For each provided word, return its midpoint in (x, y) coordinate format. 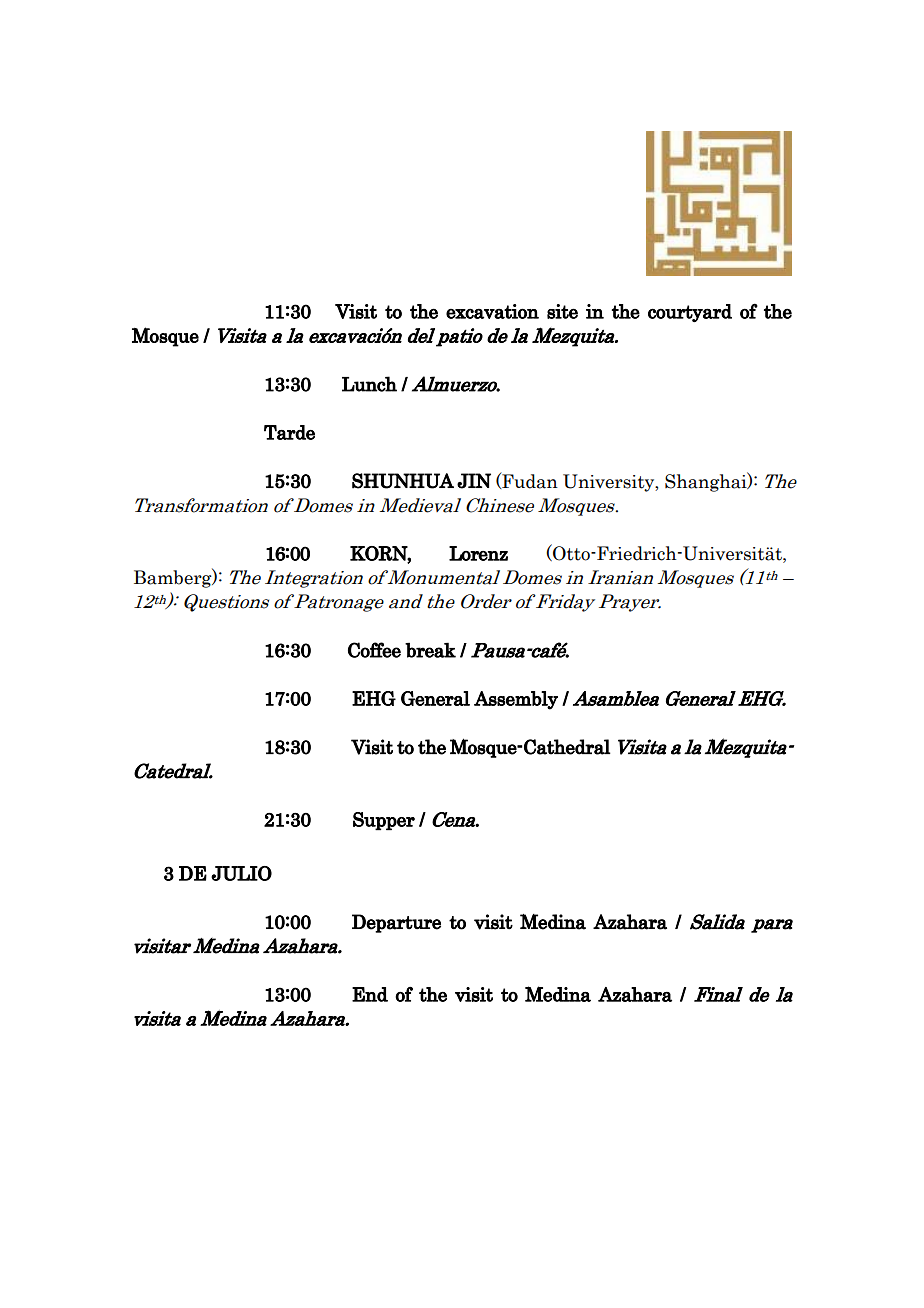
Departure (396, 923)
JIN (474, 481)
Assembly (516, 700)
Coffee (374, 650)
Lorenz (478, 553)
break (430, 650)
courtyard (690, 313)
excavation (492, 311)
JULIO (241, 873)
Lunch (369, 384)
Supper (384, 821)
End (370, 994)
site (562, 311)
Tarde (289, 432)
